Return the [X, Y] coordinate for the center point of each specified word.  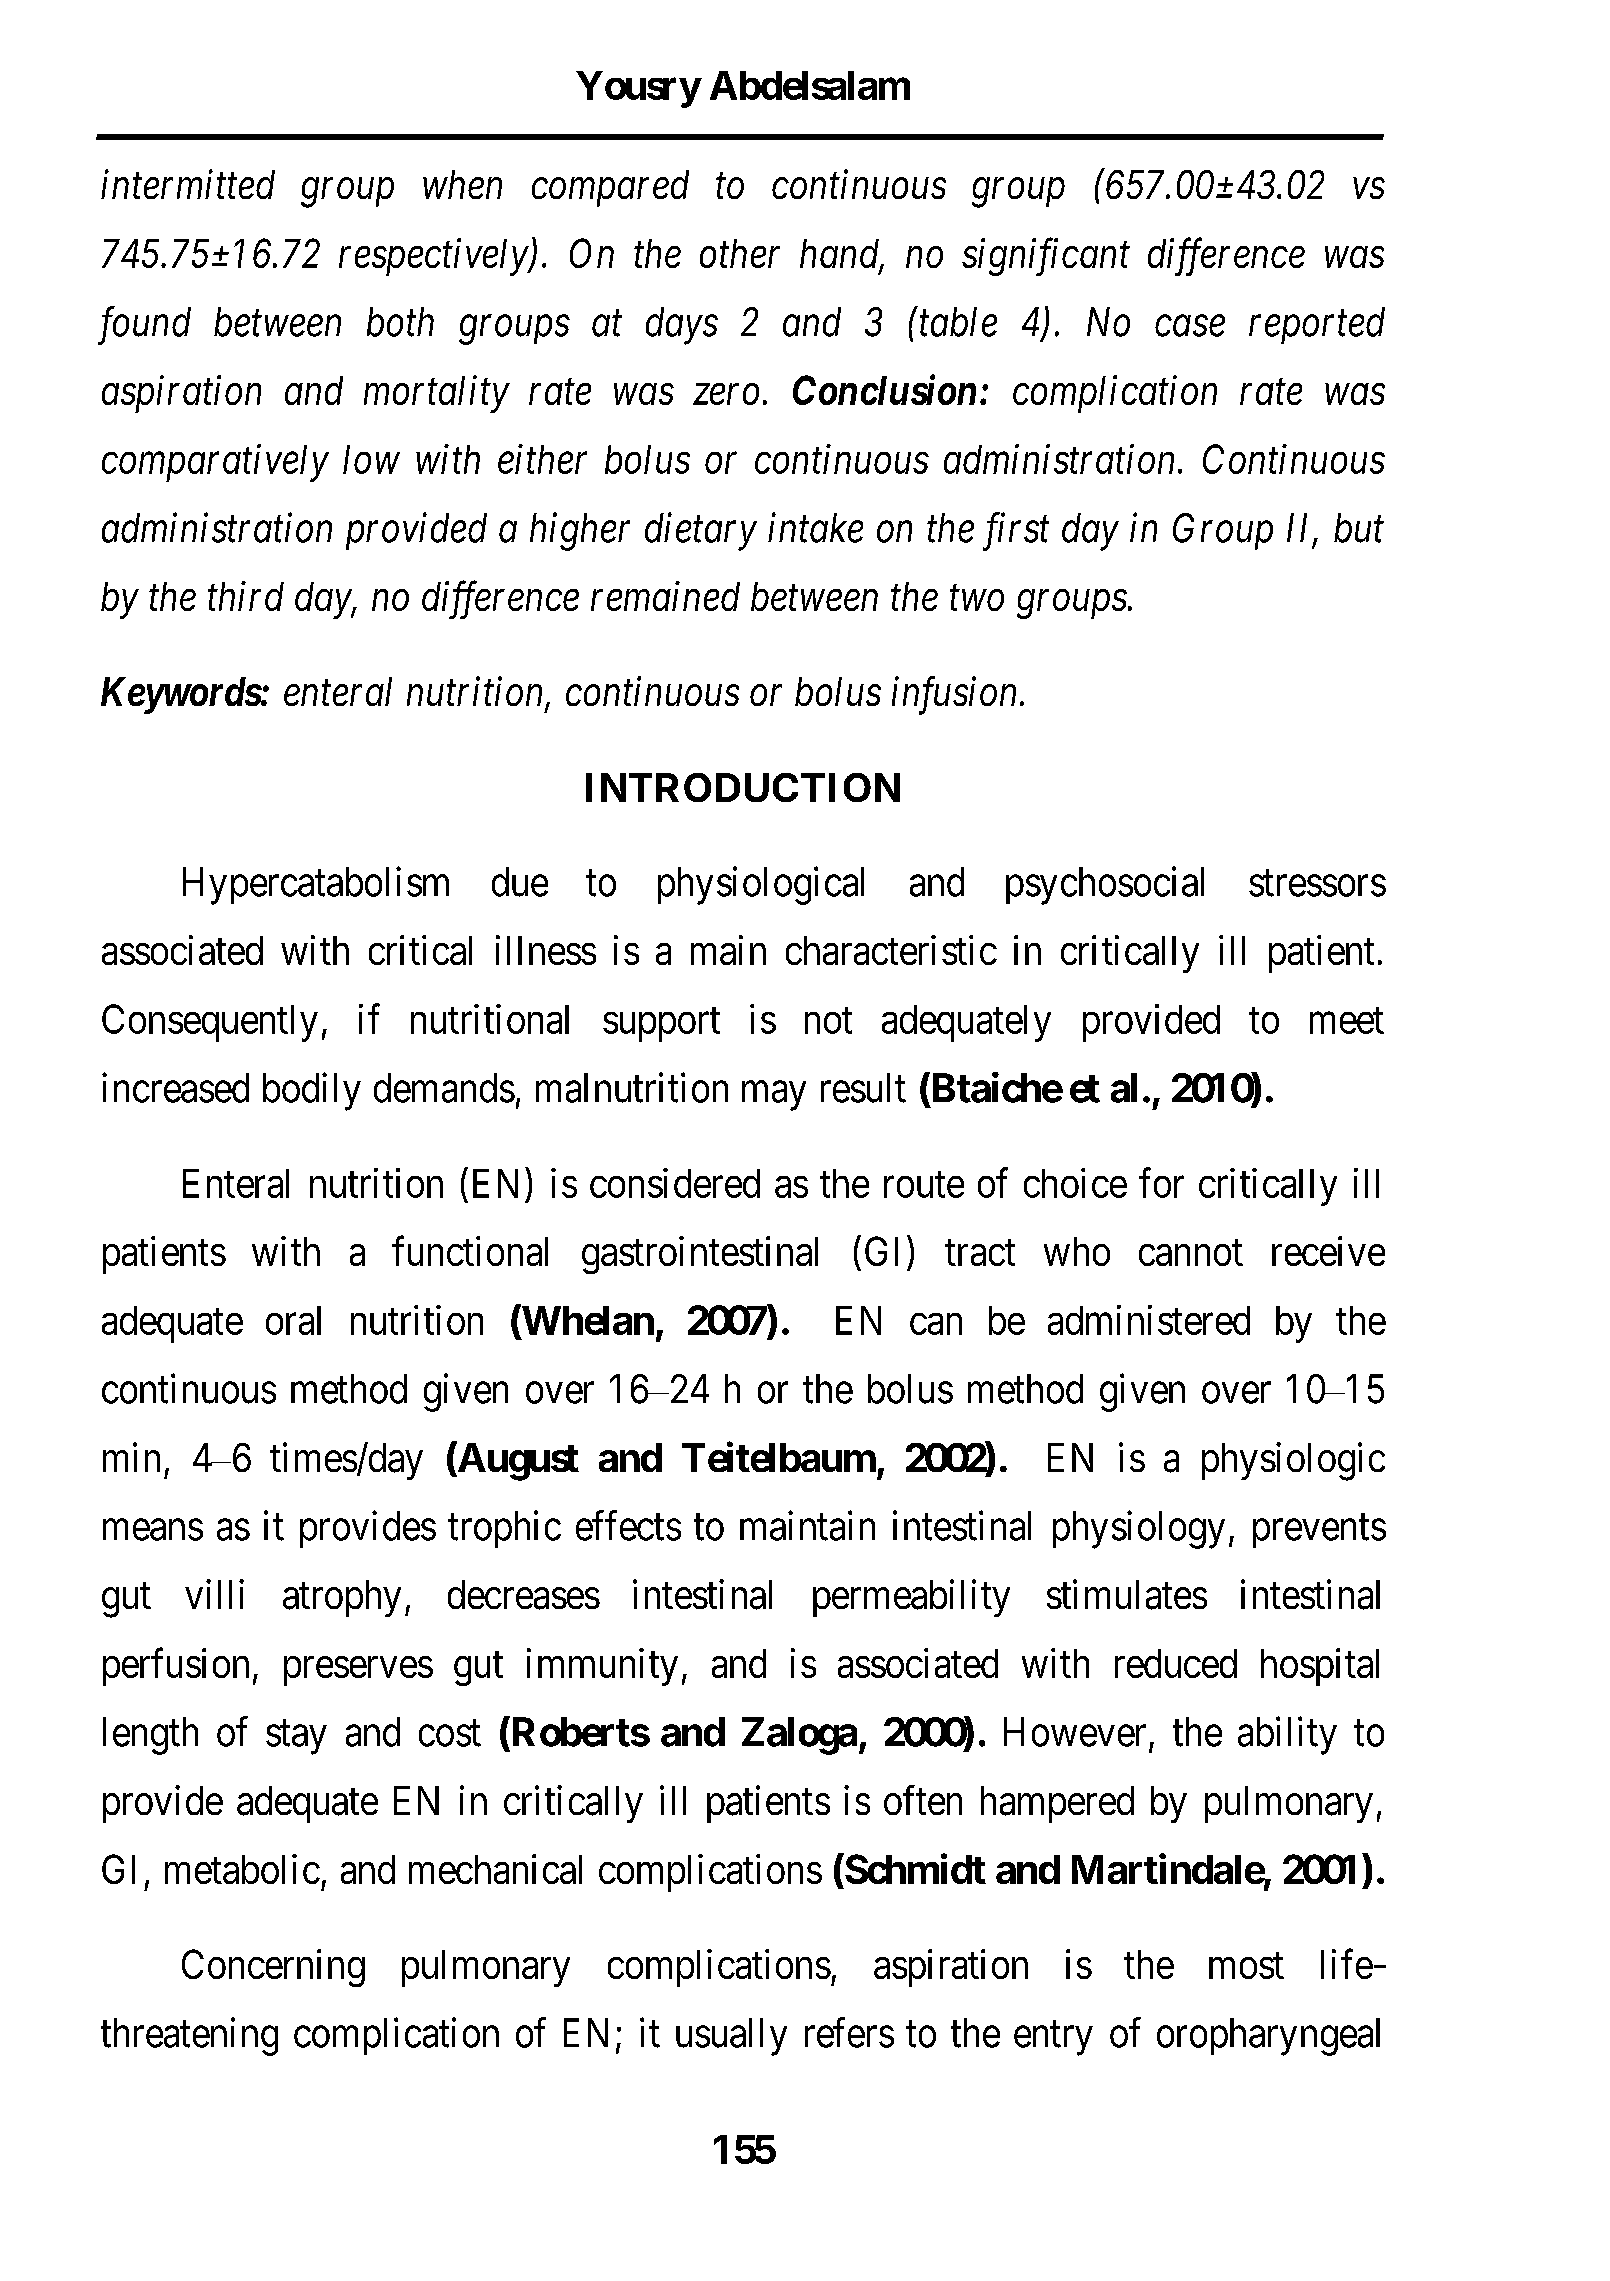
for [1161, 1183]
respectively [434, 257]
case [1190, 326]
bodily [312, 1092]
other [740, 253]
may [774, 1096]
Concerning [273, 1968]
